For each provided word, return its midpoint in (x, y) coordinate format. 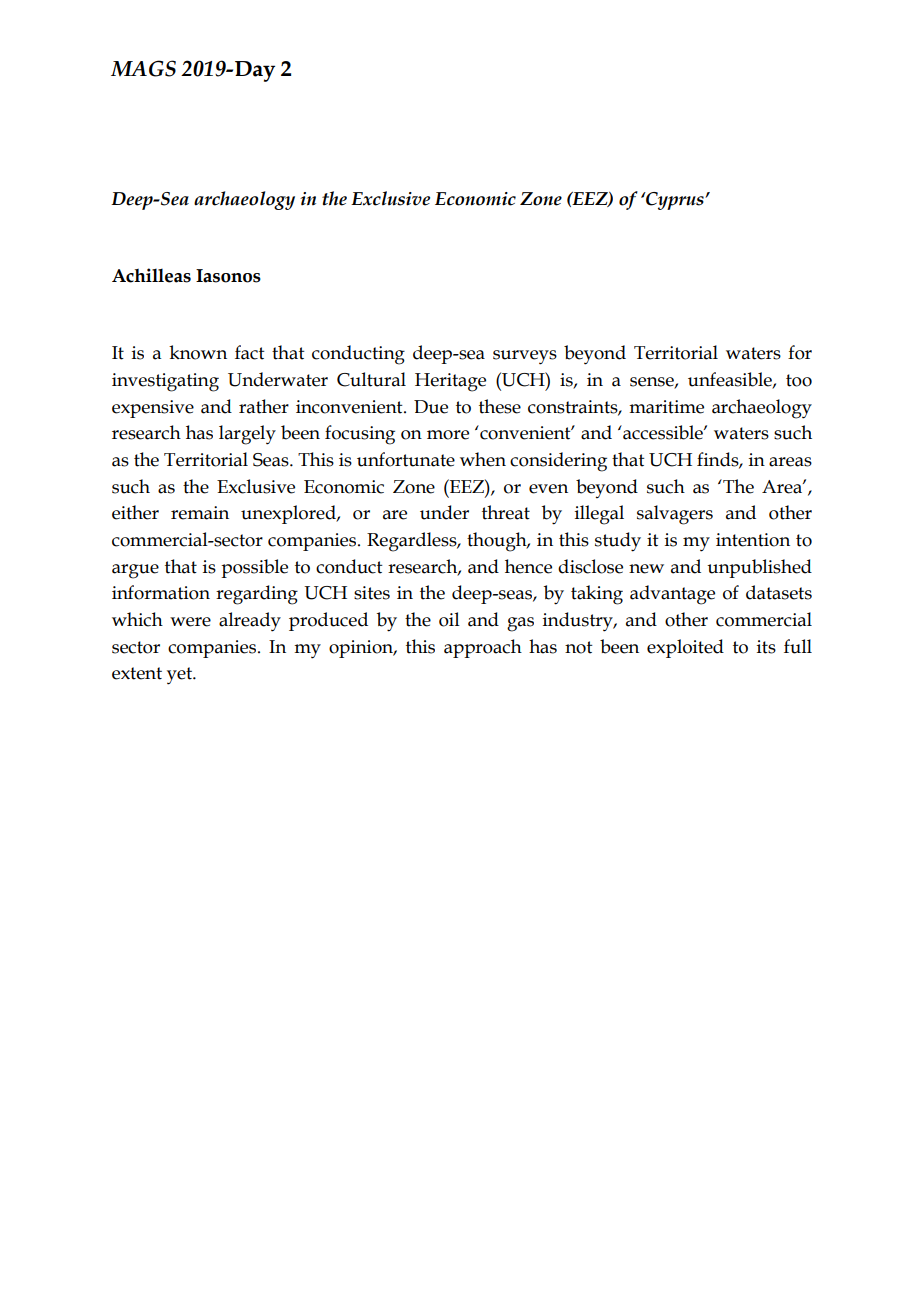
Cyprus (675, 201)
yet (180, 676)
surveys (525, 357)
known (198, 352)
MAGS (143, 68)
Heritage (450, 382)
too (799, 380)
